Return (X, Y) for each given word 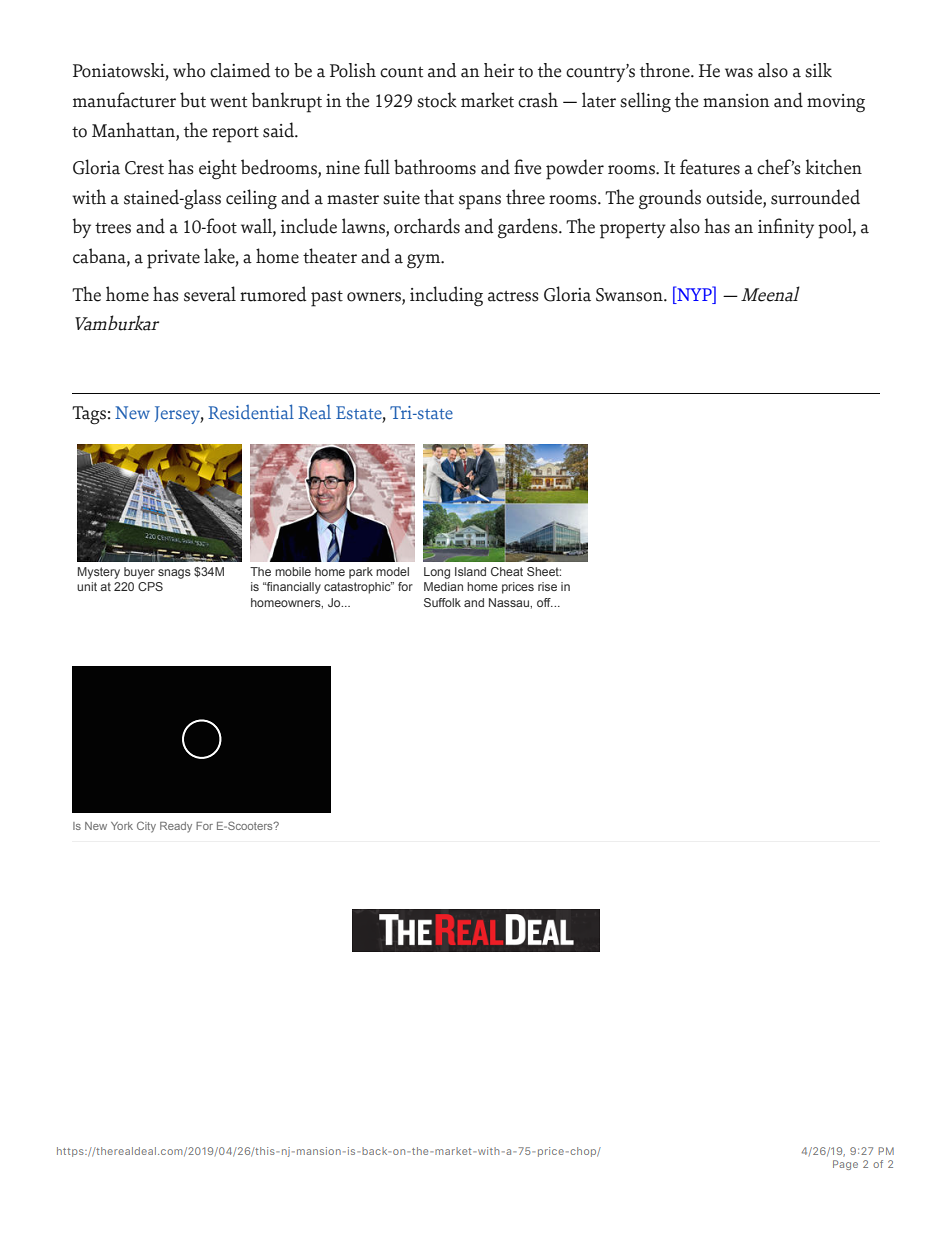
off (545, 602)
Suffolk (442, 602)
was (739, 73)
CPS (150, 586)
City (146, 827)
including (446, 296)
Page (845, 1165)
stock (437, 100)
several (210, 294)
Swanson (630, 295)
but (193, 100)
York (122, 826)
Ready (176, 827)
